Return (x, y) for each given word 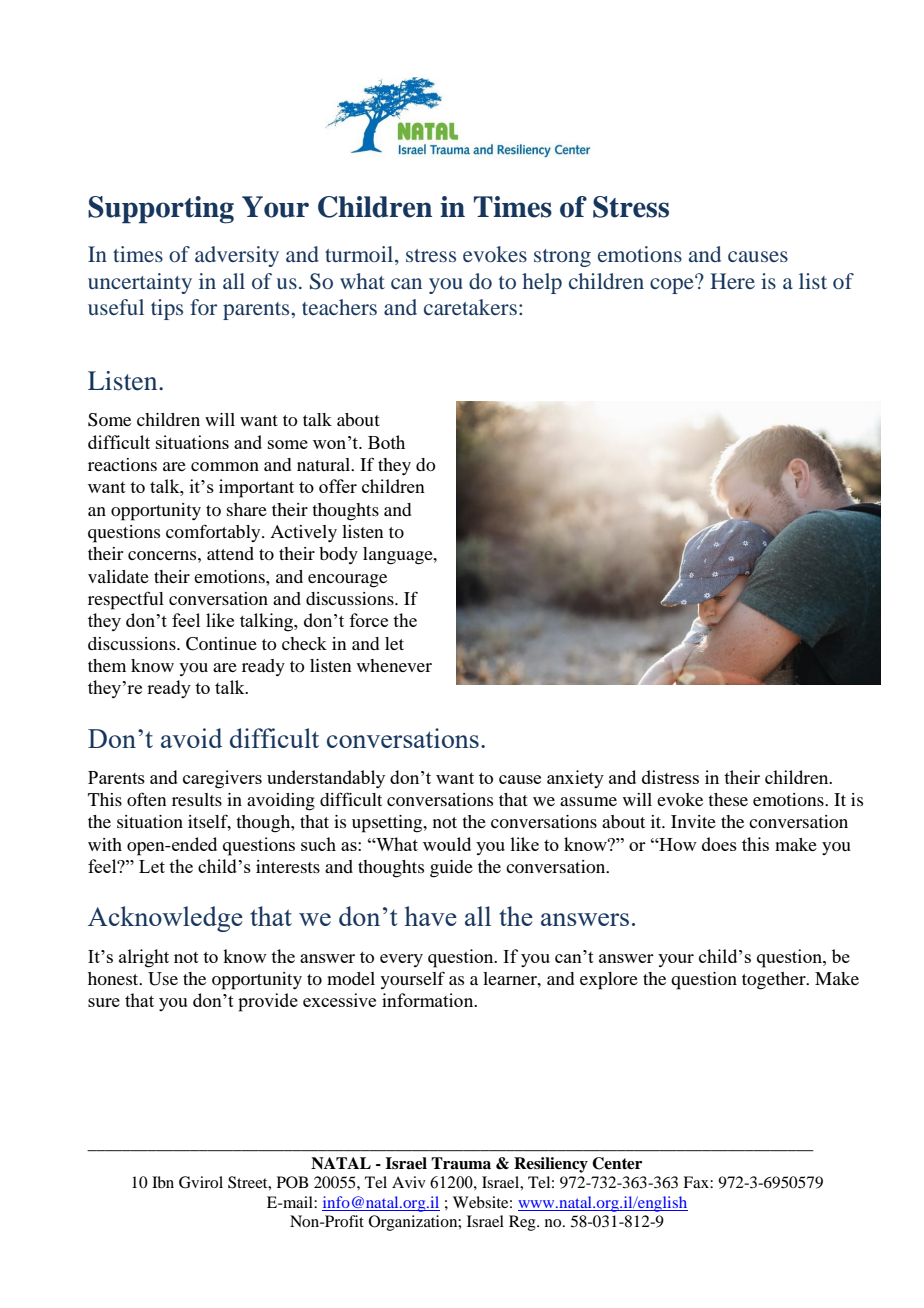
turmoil (360, 254)
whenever (394, 665)
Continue (221, 644)
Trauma (461, 1163)
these (728, 799)
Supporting (161, 210)
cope (673, 284)
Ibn (163, 1182)
